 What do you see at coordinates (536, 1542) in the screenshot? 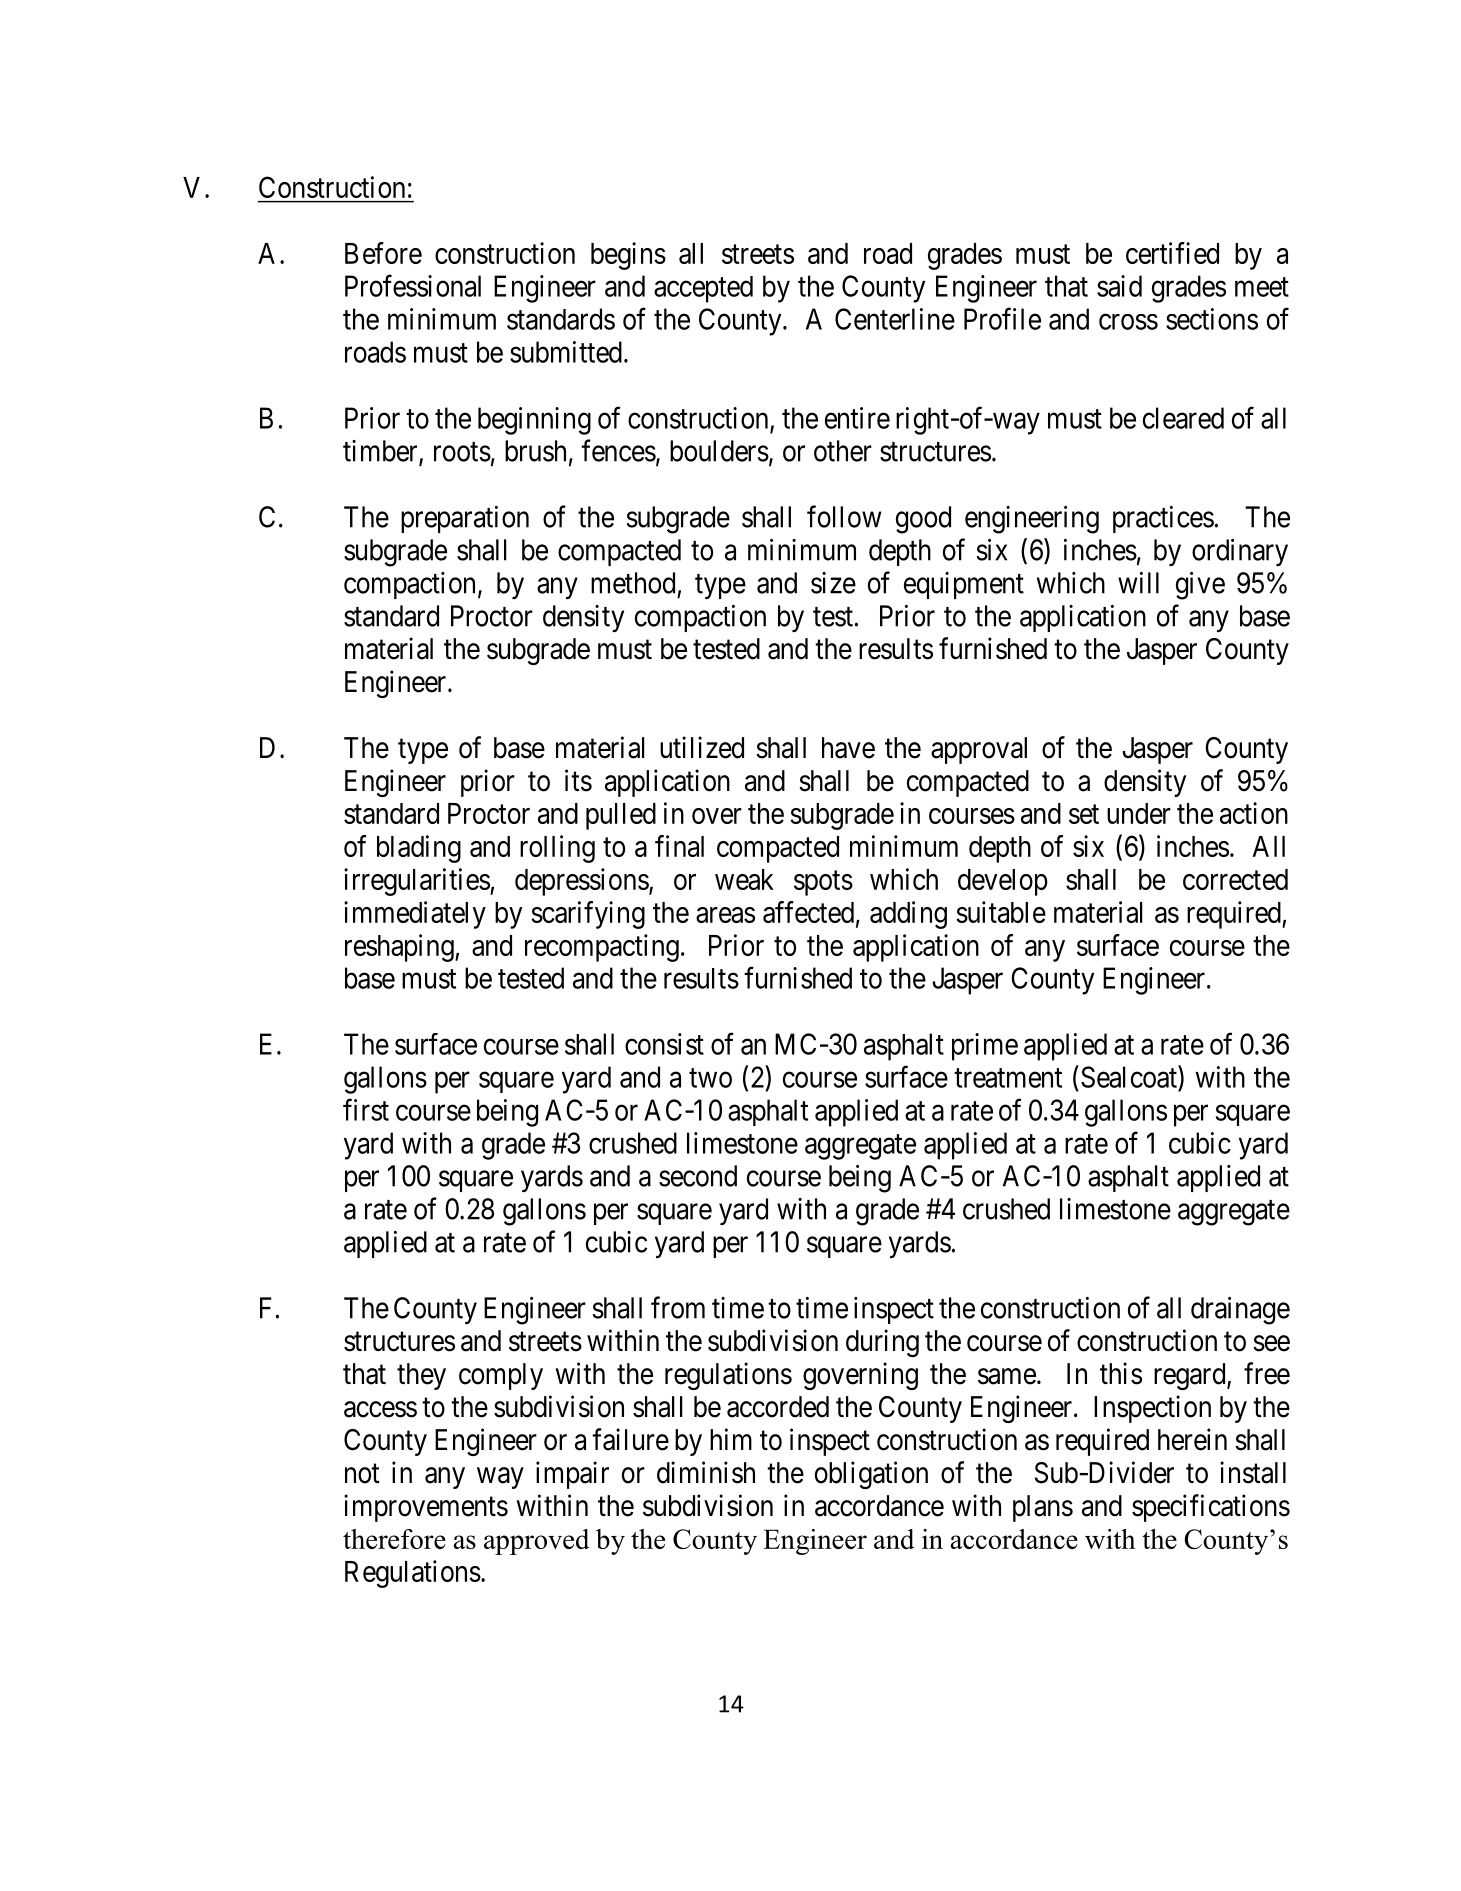
I see `approved` at bounding box center [536, 1542].
